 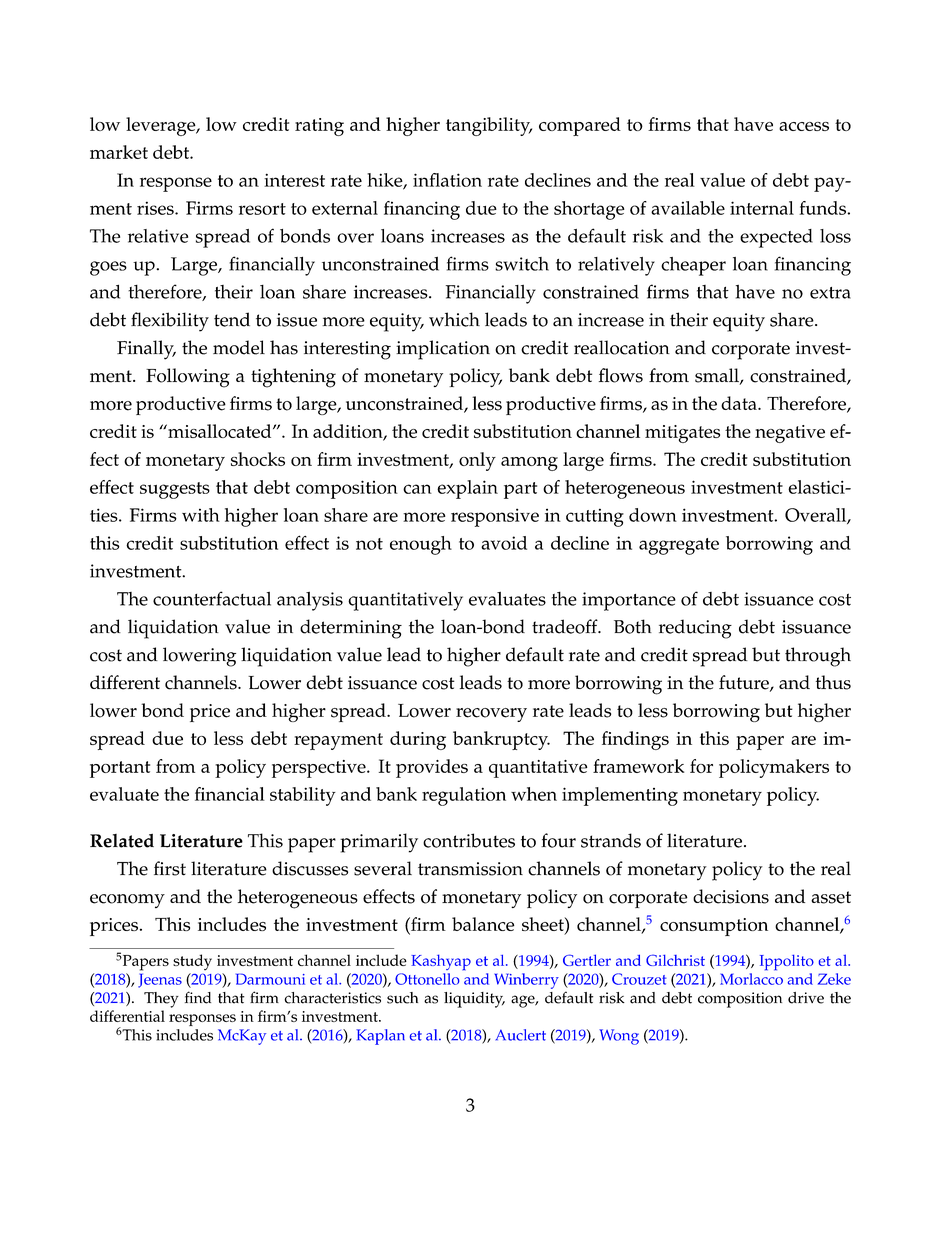 I want to click on avoid, so click(x=504, y=543).
